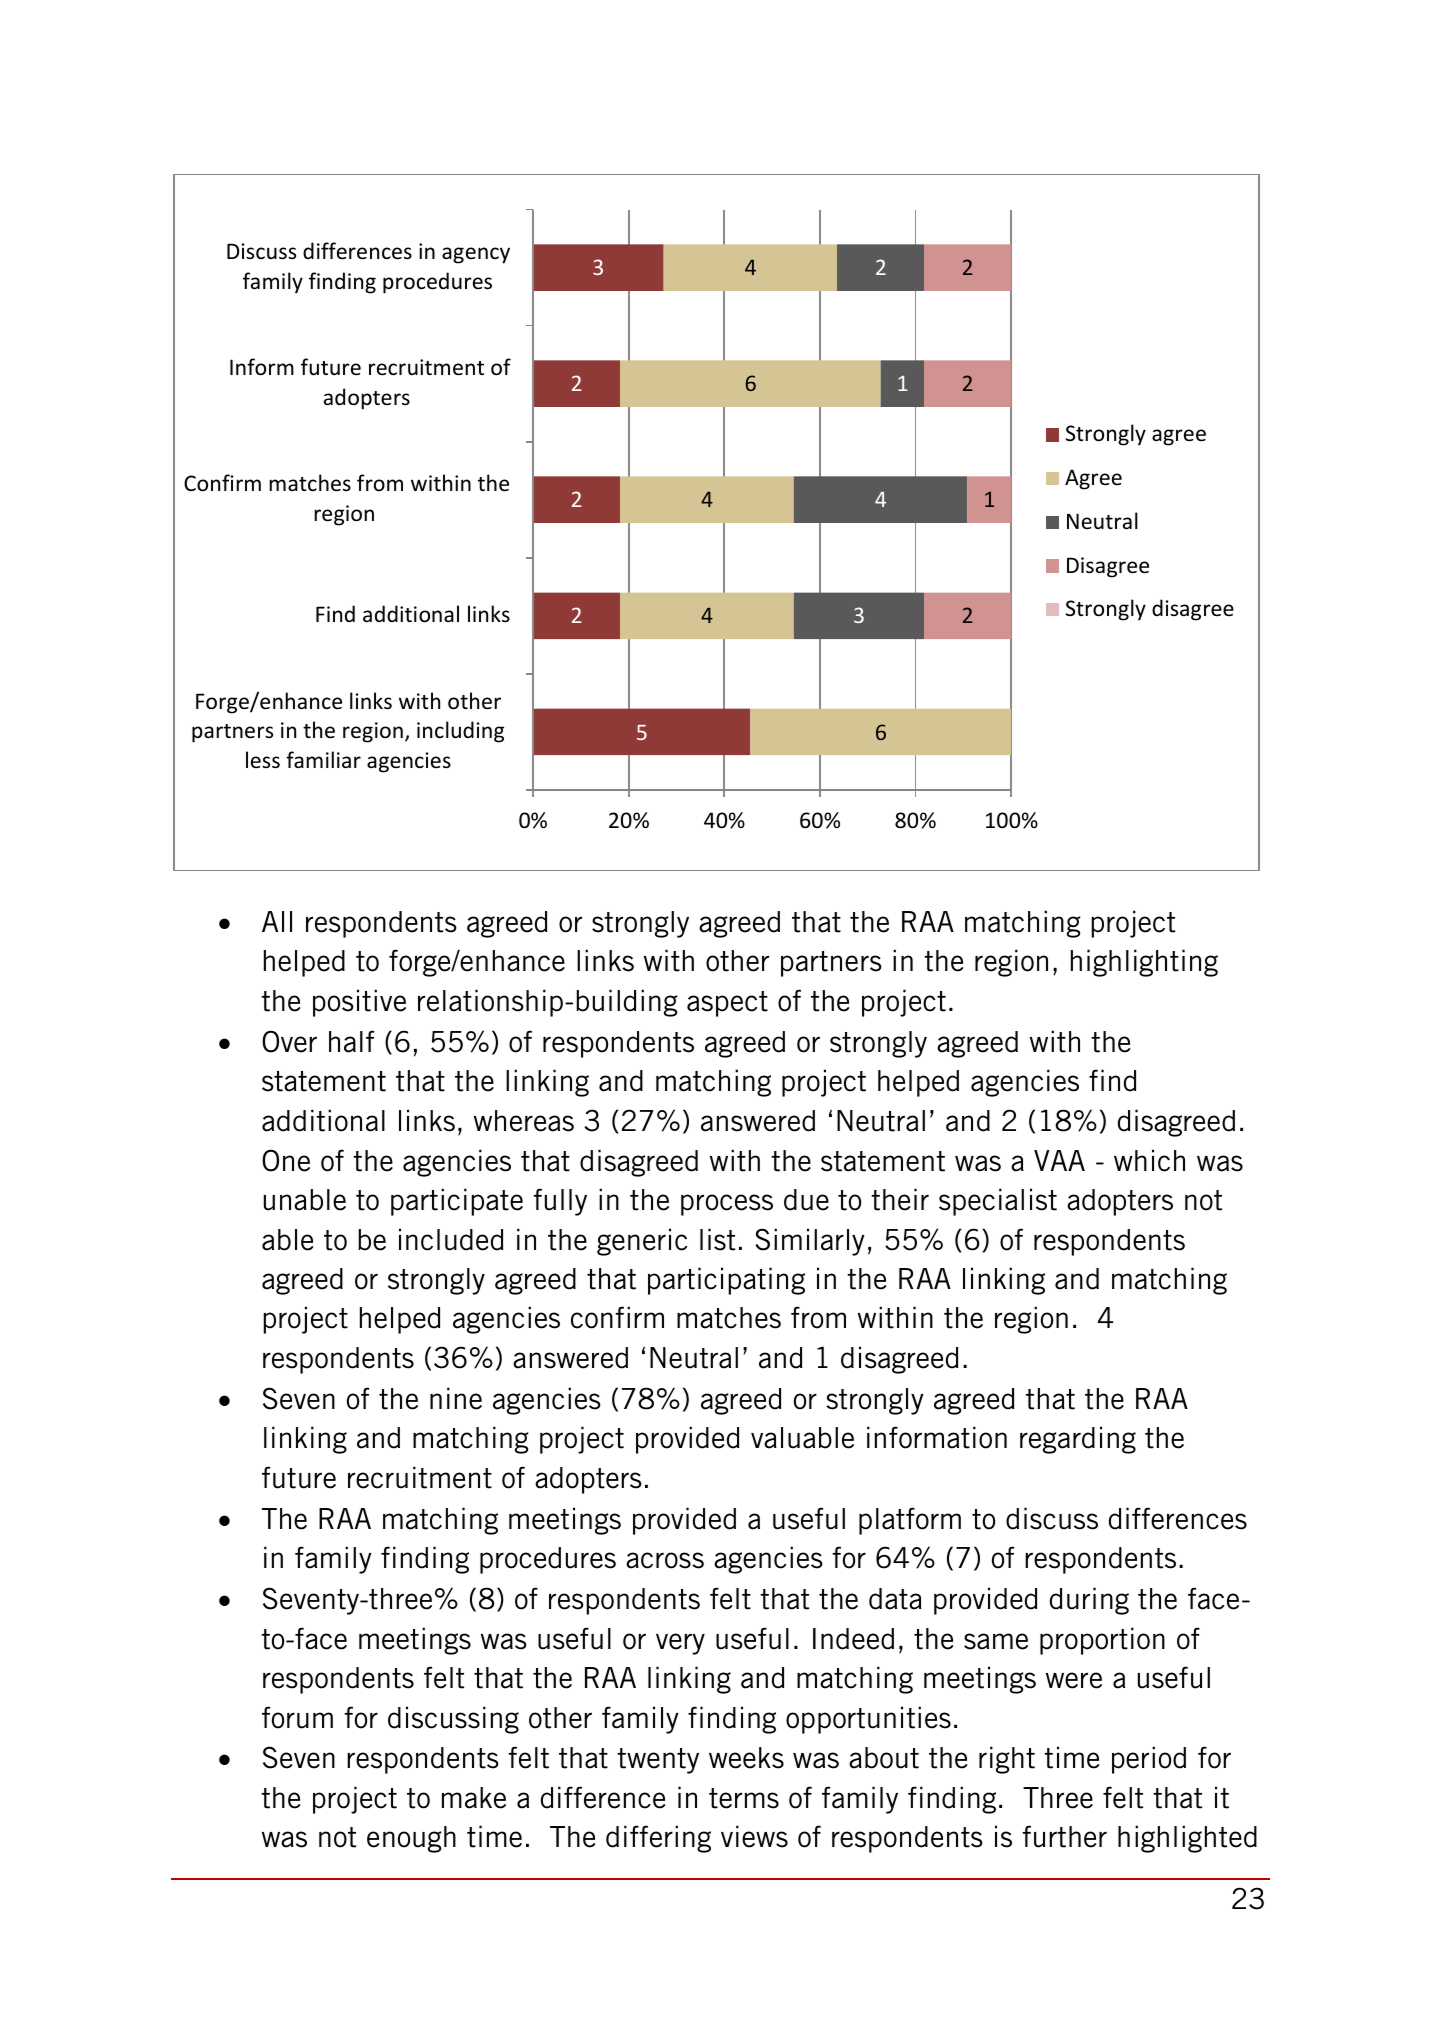 This screenshot has width=1440, height=2036. I want to click on which, so click(1149, 1160).
